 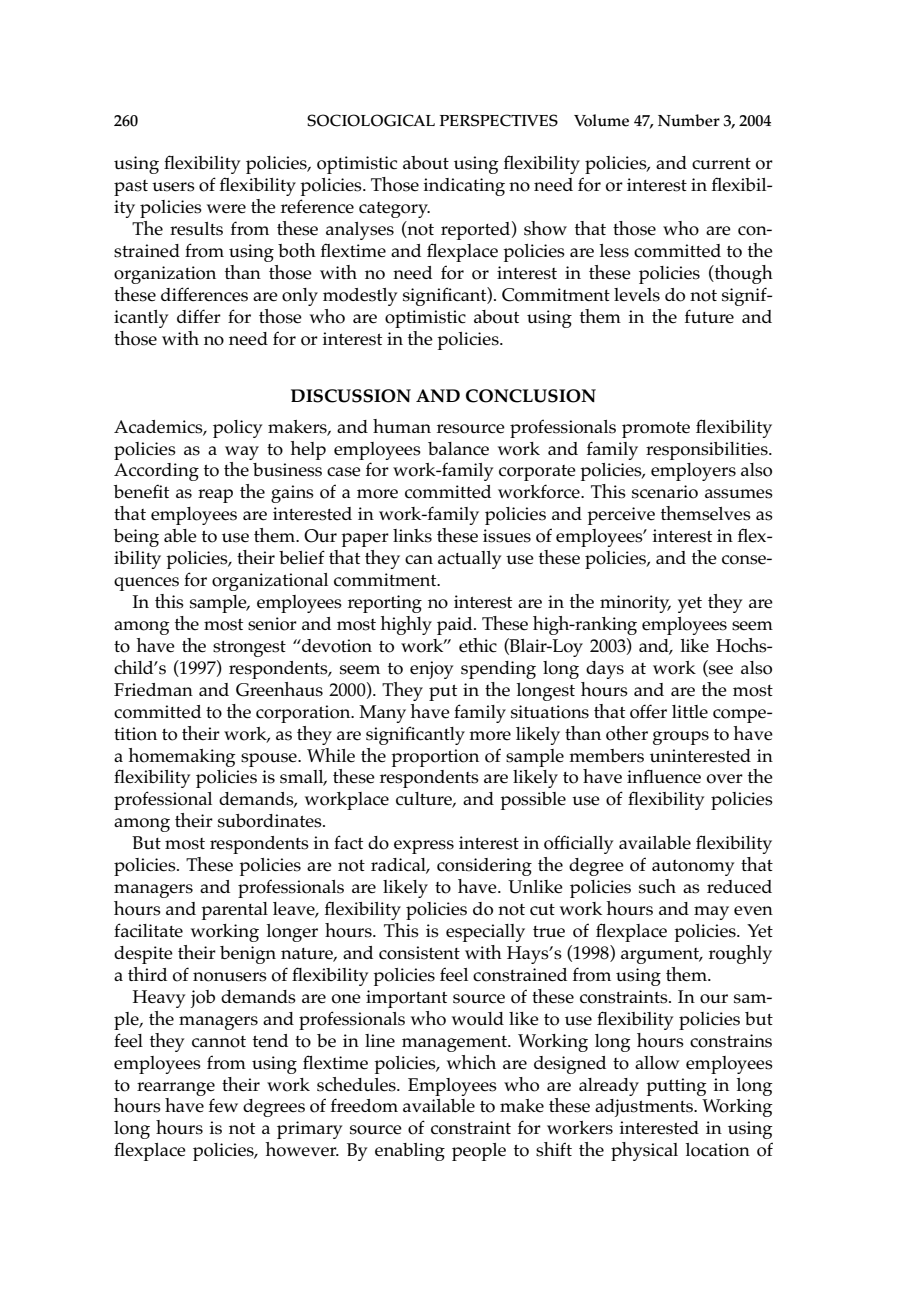 I want to click on indicating, so click(x=464, y=187).
